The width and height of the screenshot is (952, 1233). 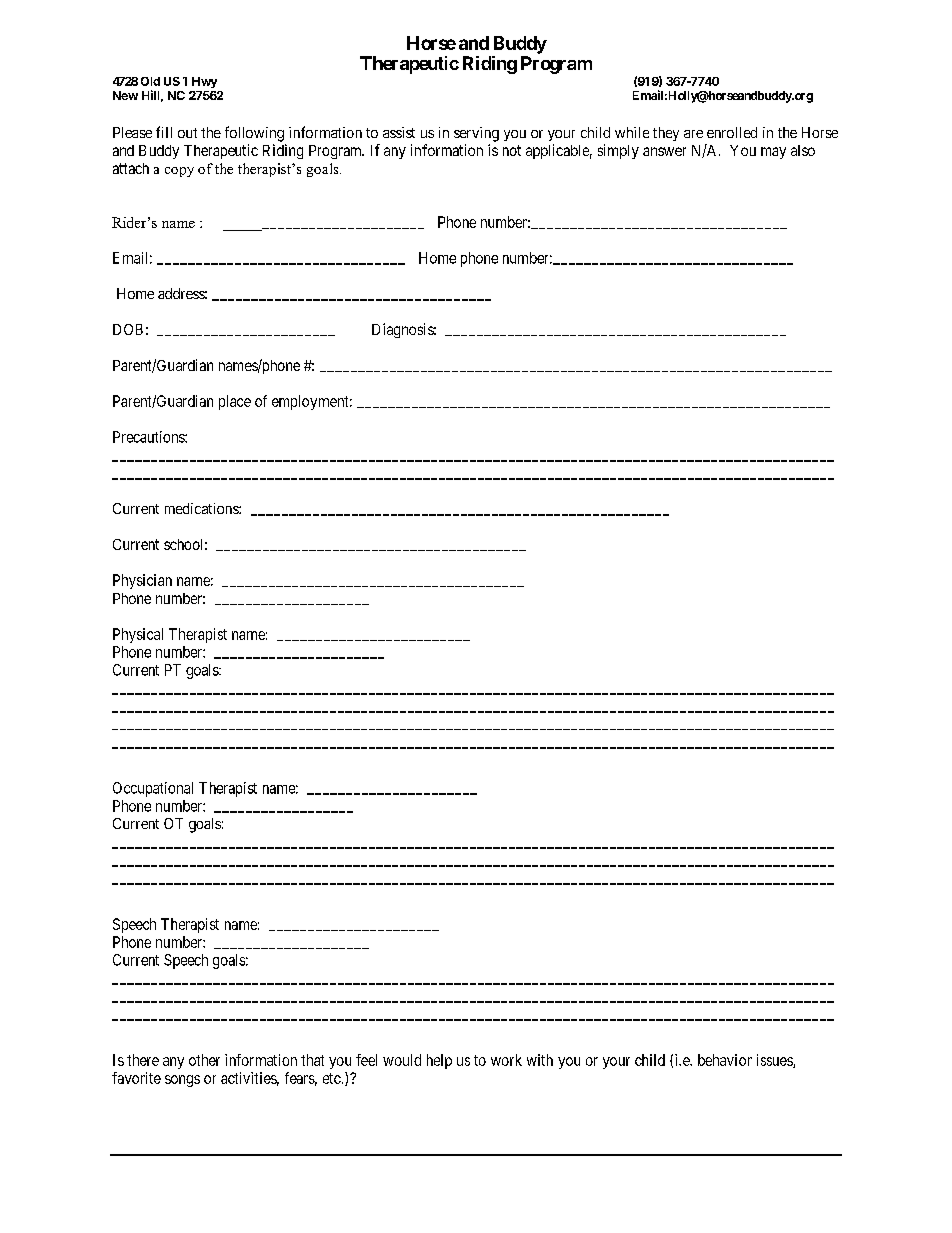 I want to click on may, so click(x=773, y=153).
